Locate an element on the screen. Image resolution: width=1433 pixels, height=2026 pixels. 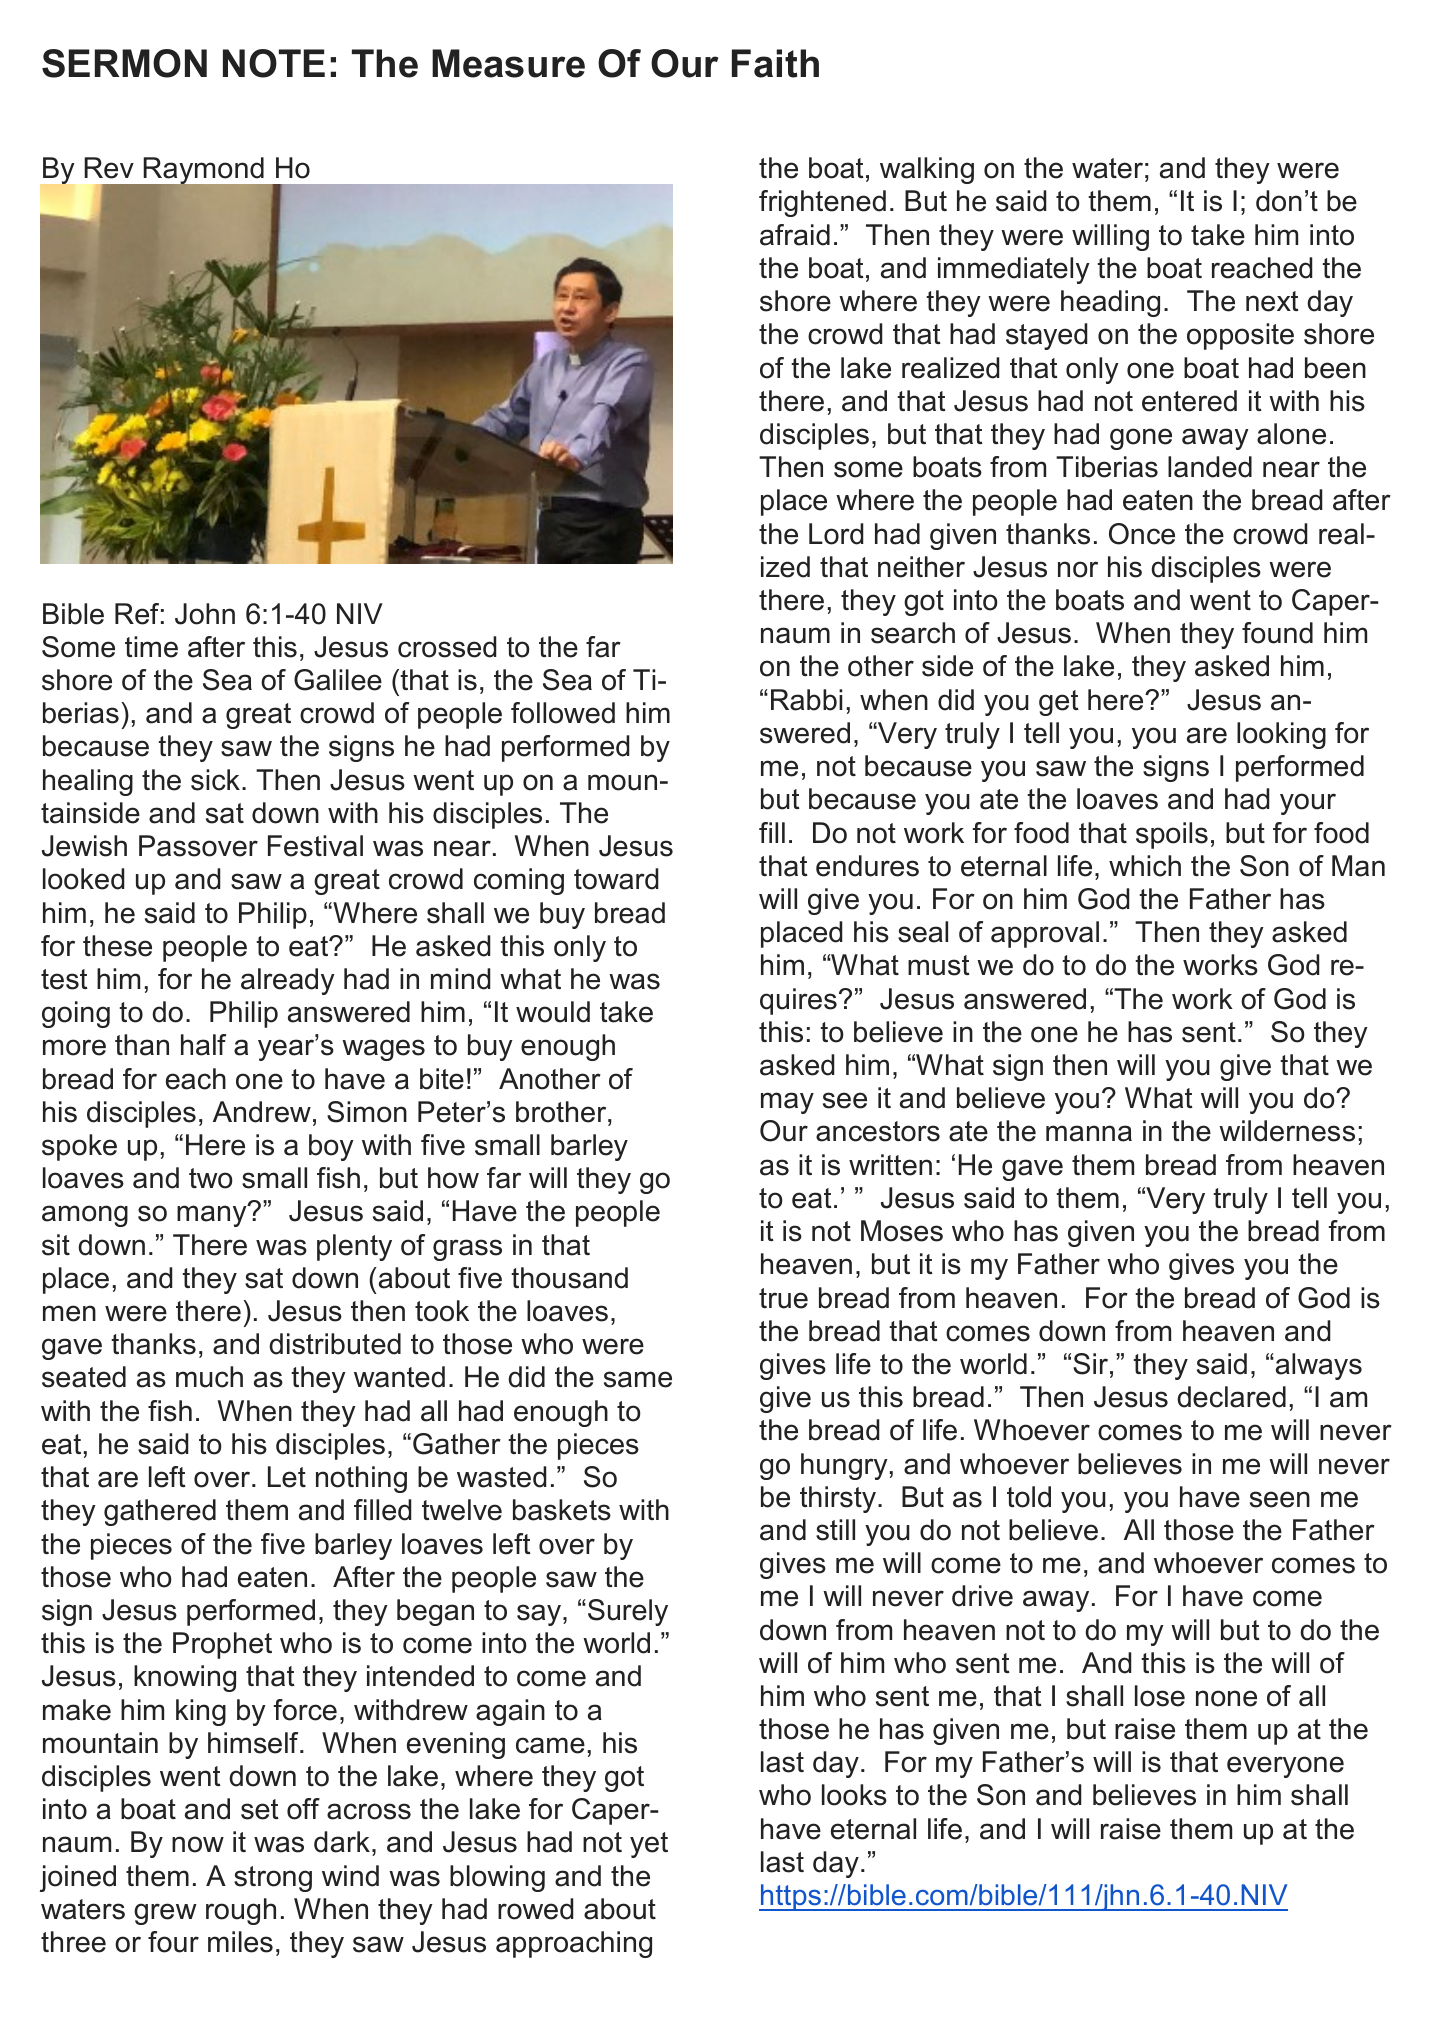
heading is located at coordinates (1110, 303).
